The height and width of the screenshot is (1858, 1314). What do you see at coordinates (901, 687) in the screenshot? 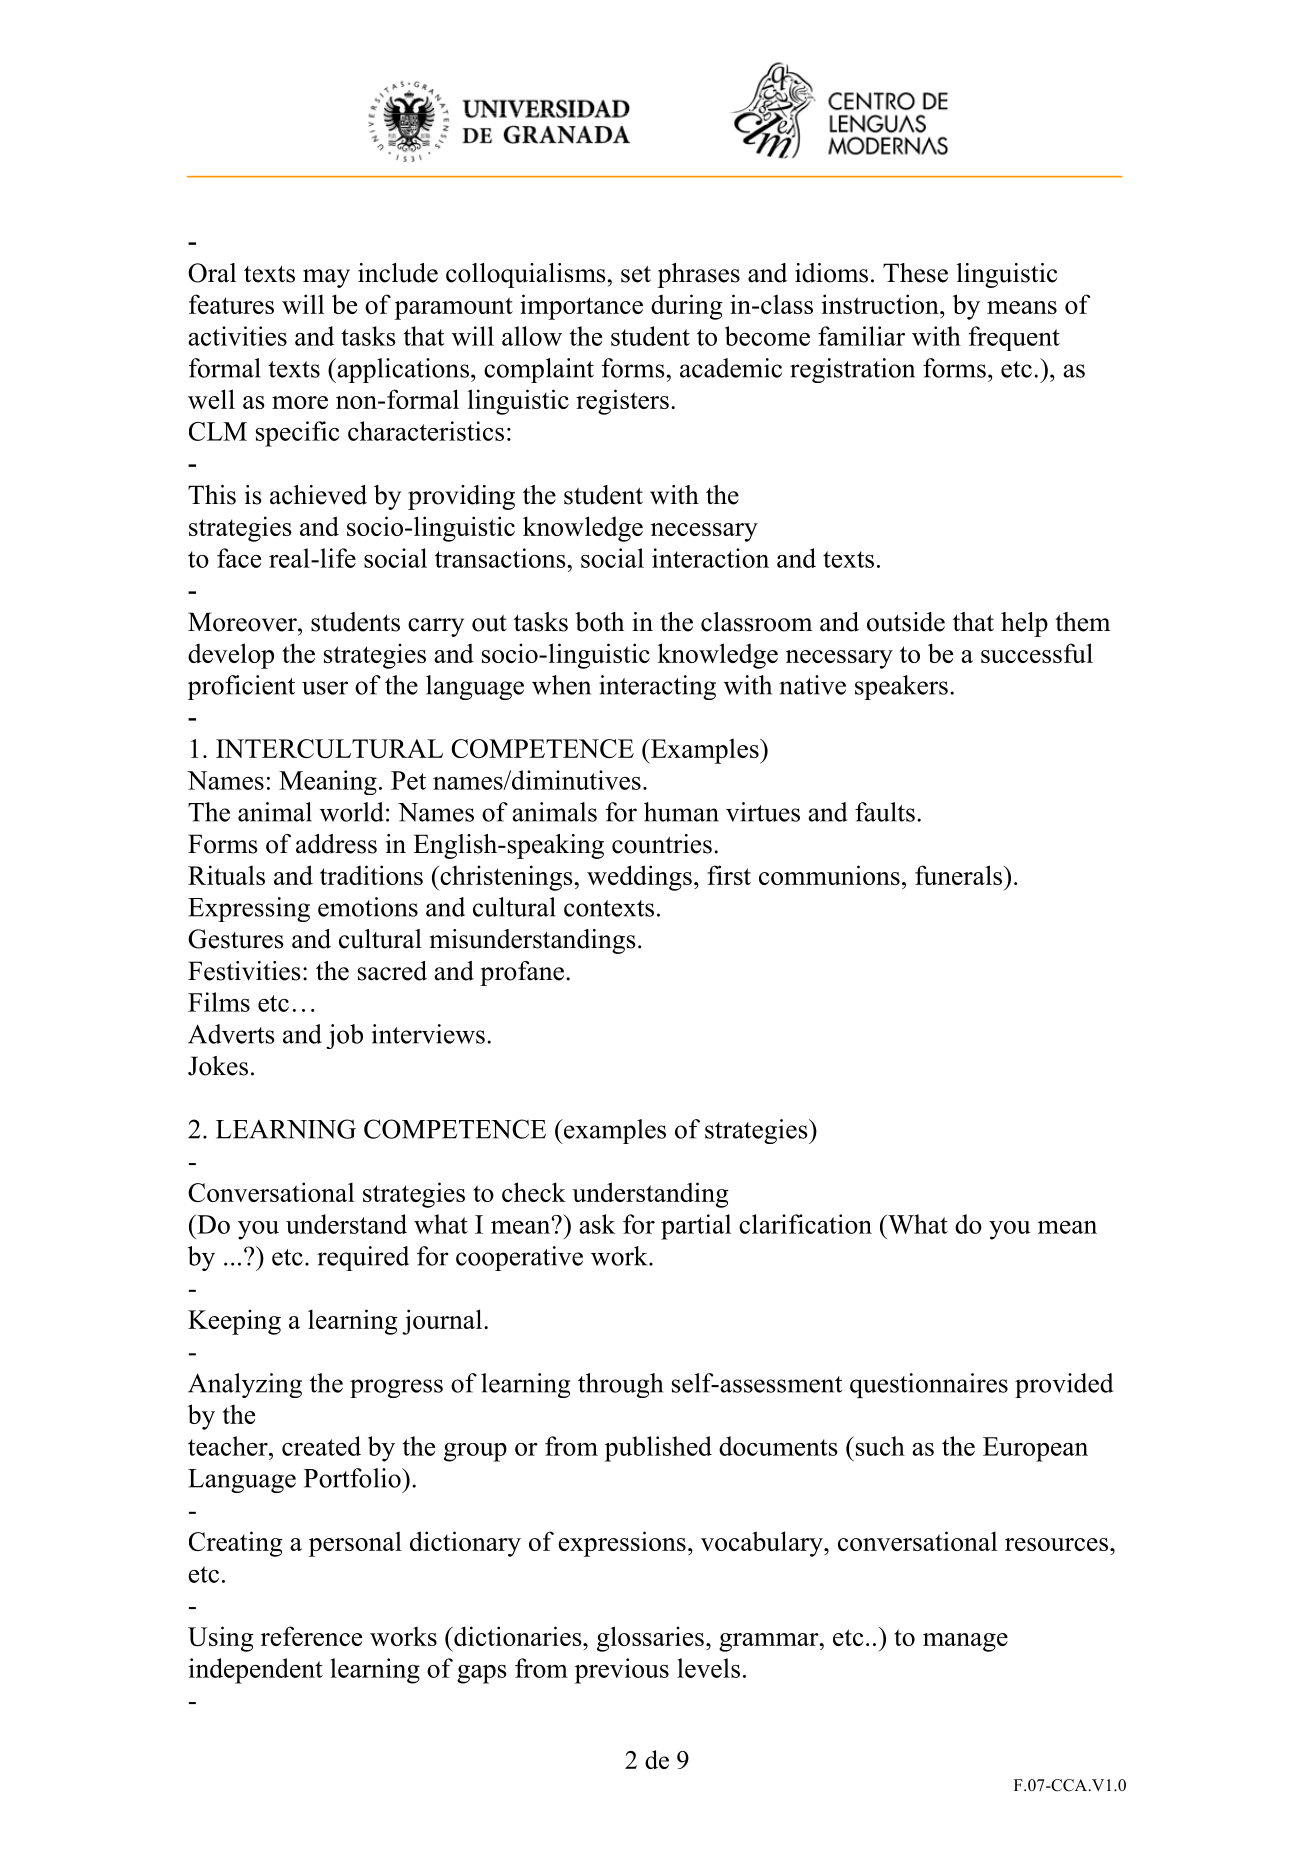
I see `speakers` at bounding box center [901, 687].
